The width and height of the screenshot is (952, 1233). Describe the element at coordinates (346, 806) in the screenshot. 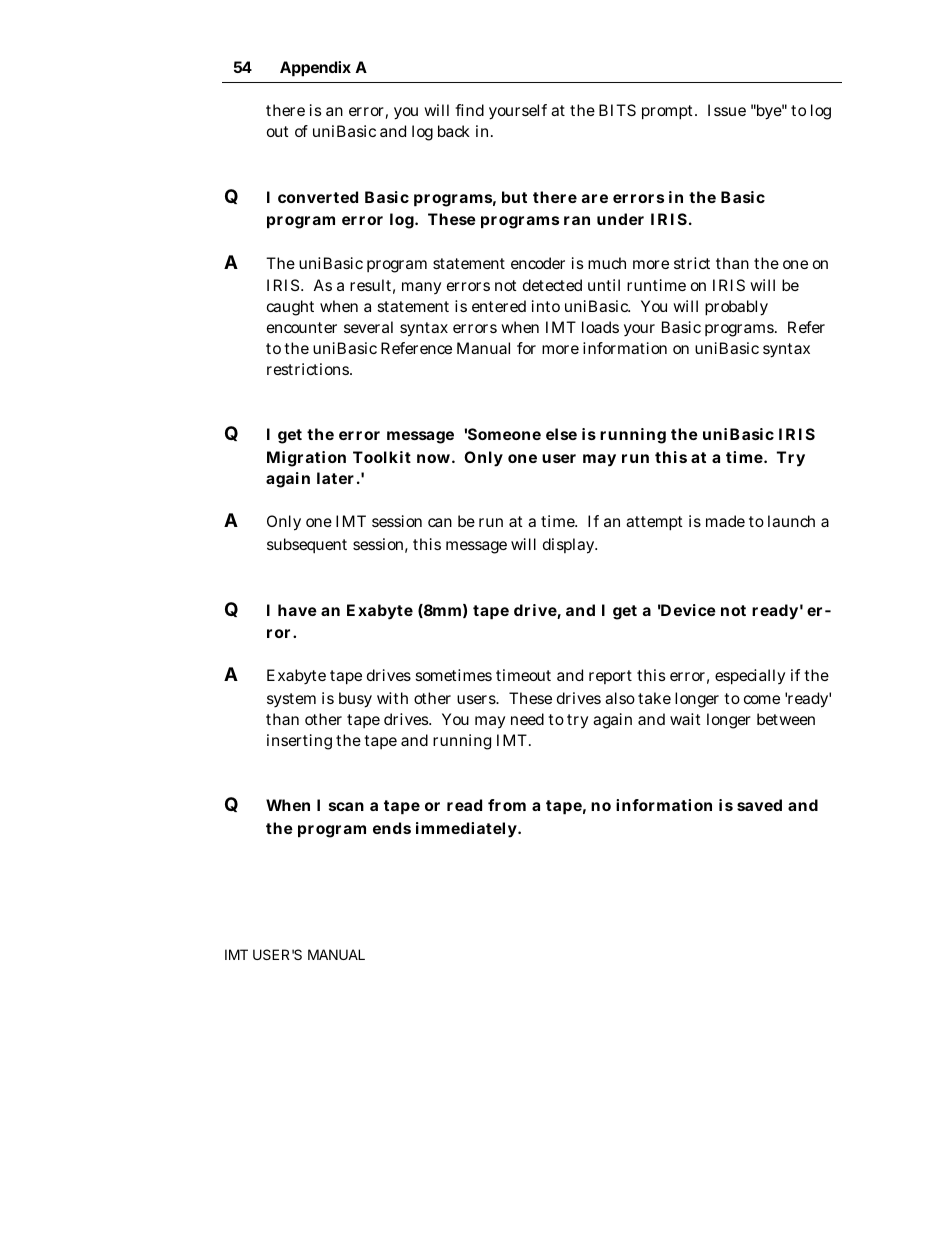

I see `scan` at that location.
